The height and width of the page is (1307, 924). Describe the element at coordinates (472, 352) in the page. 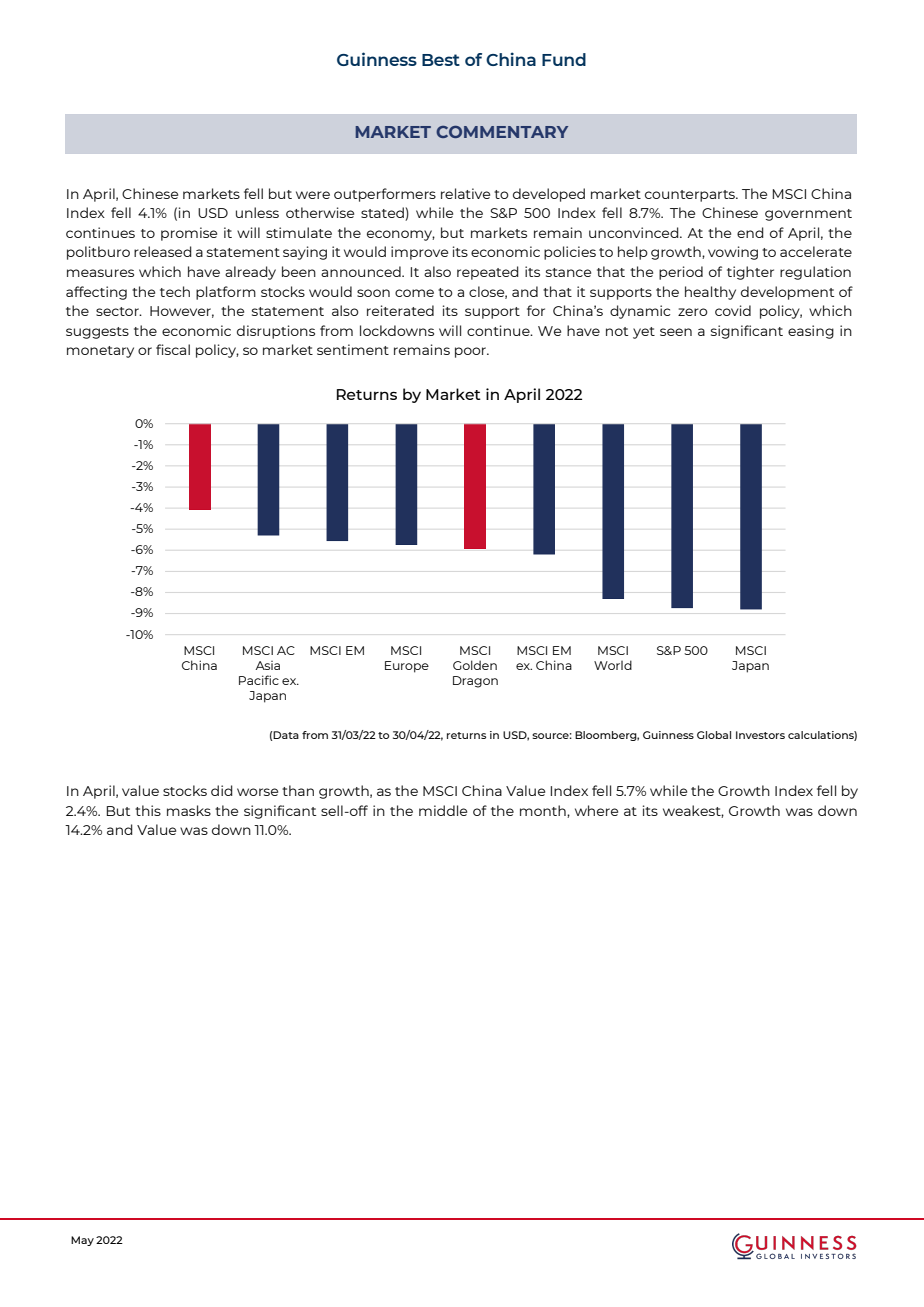

I see `poor` at that location.
